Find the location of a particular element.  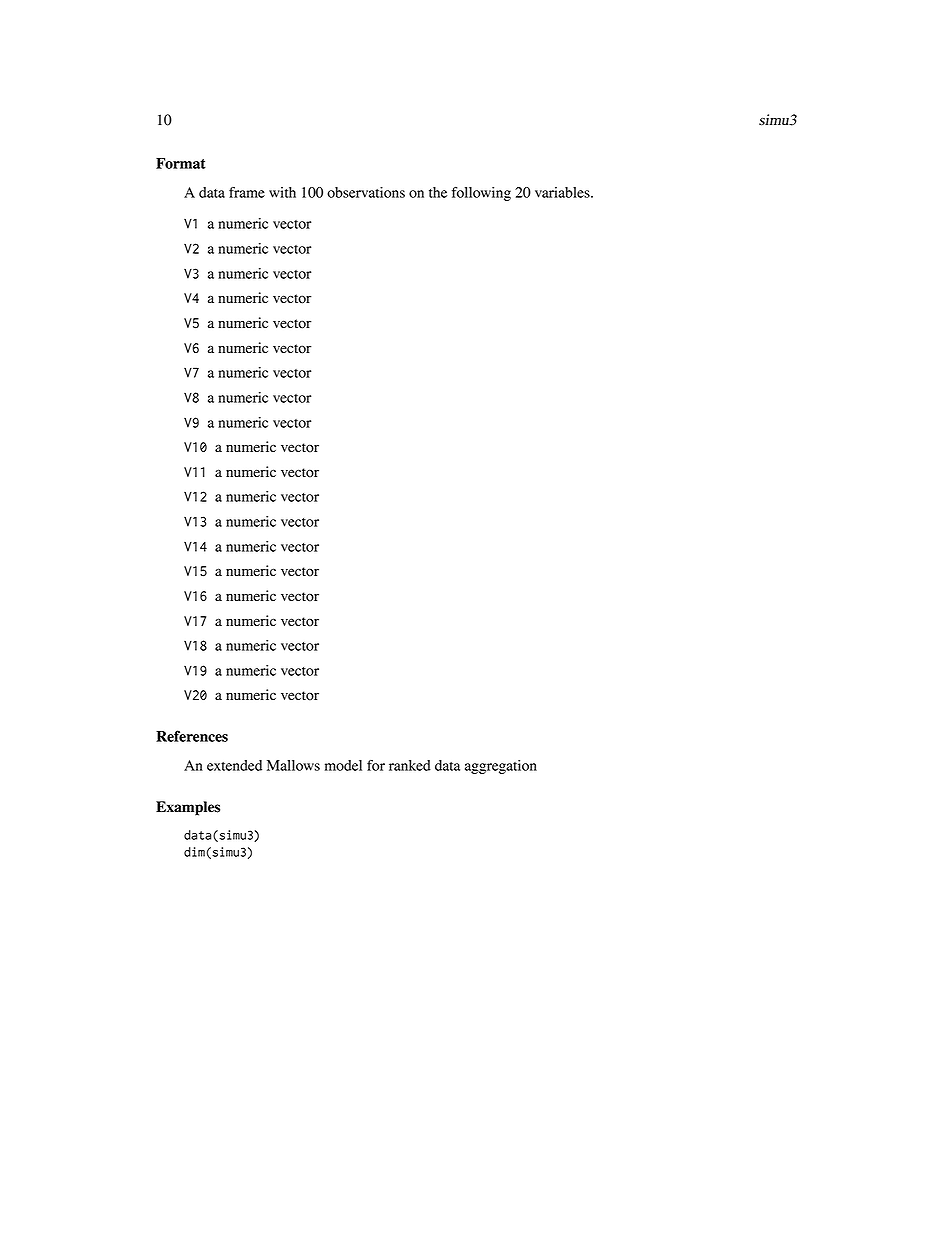

aggregation is located at coordinates (501, 767).
